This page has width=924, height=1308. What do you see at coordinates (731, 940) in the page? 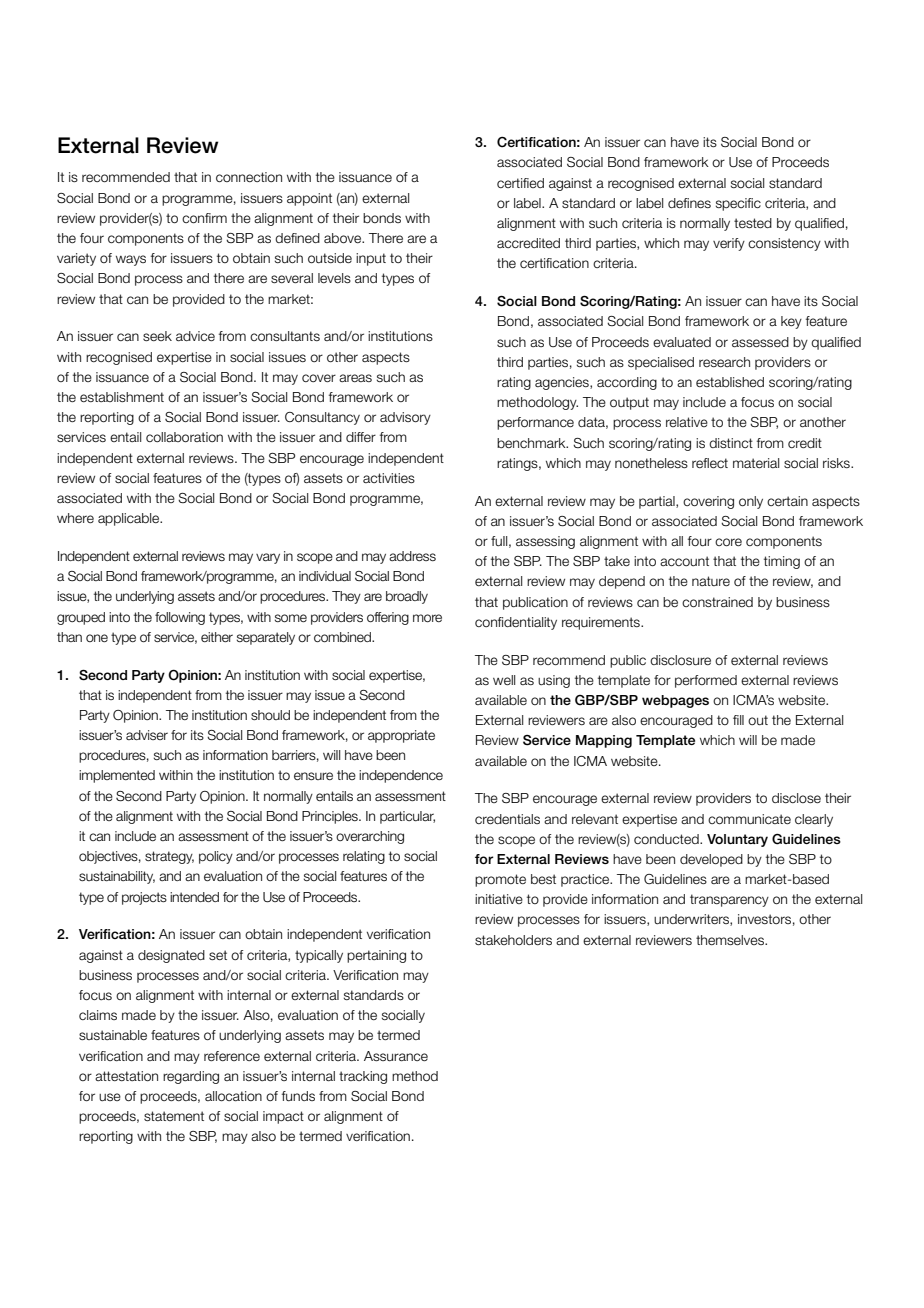
I see `themselves` at bounding box center [731, 940].
